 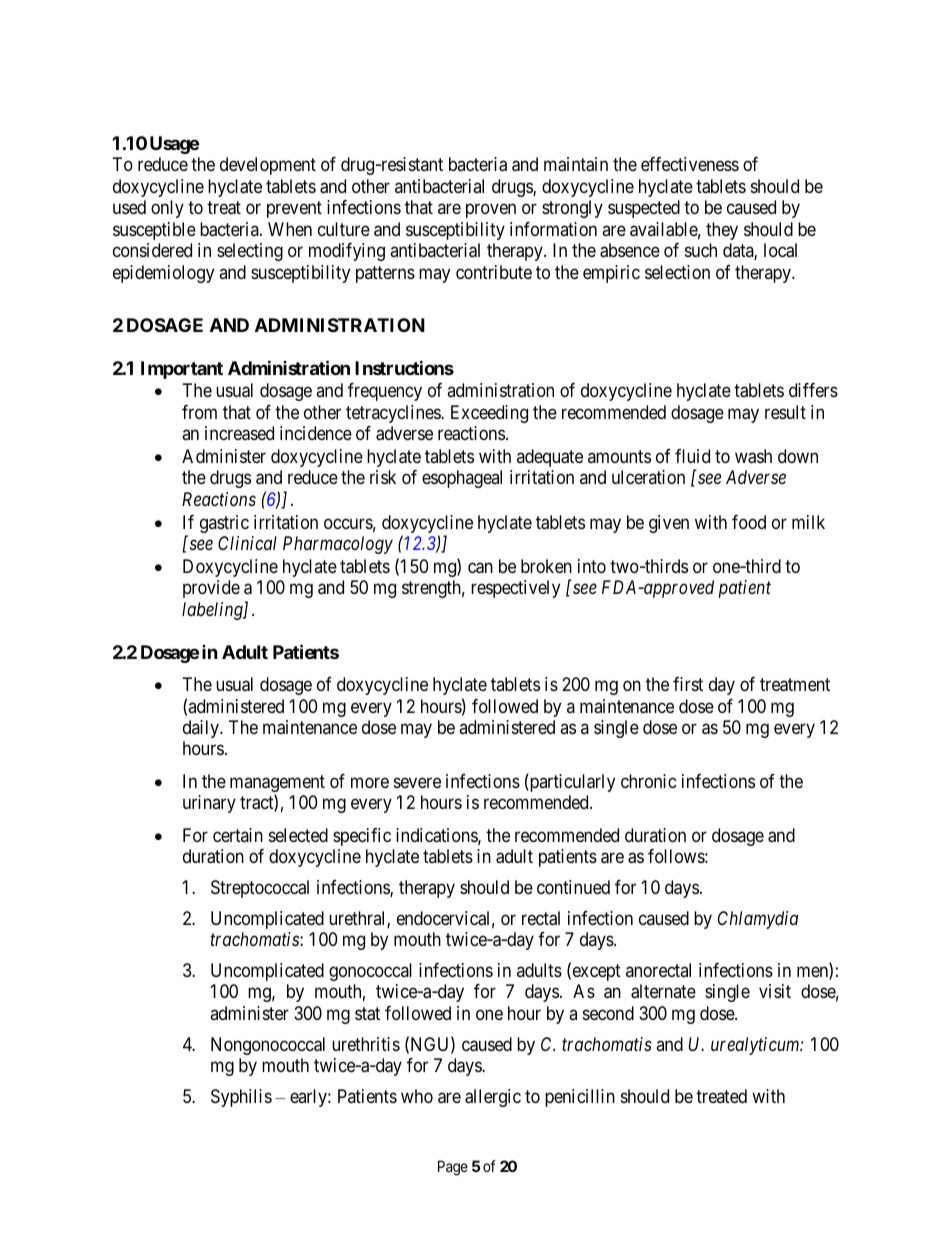 What do you see at coordinates (722, 231) in the screenshot?
I see `they` at bounding box center [722, 231].
